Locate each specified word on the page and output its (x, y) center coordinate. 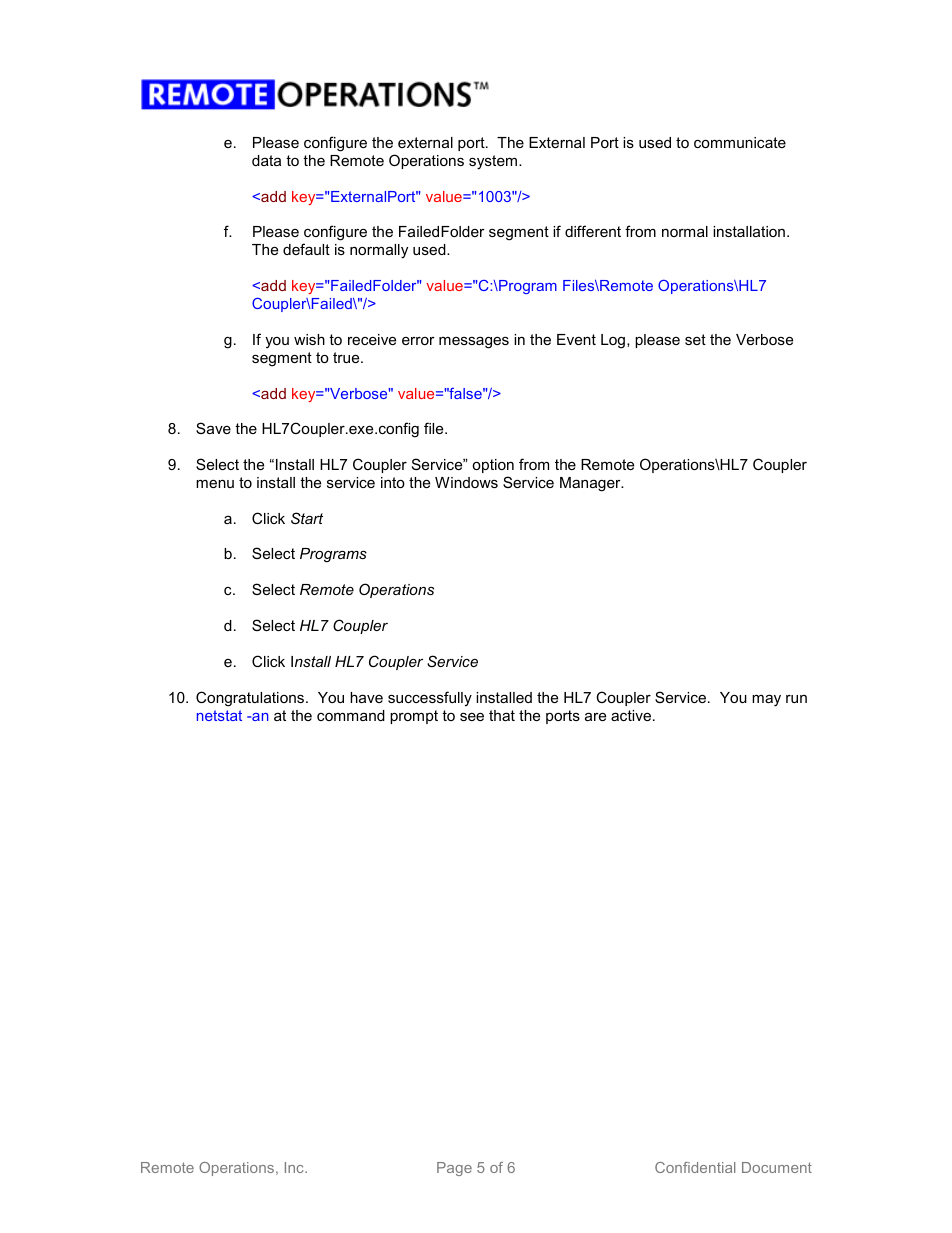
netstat (219, 715)
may (766, 700)
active (631, 715)
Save (213, 428)
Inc (295, 1167)
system (493, 162)
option (493, 466)
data (266, 160)
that (502, 715)
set (695, 339)
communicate (740, 142)
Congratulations (251, 699)
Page (454, 1169)
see (472, 716)
